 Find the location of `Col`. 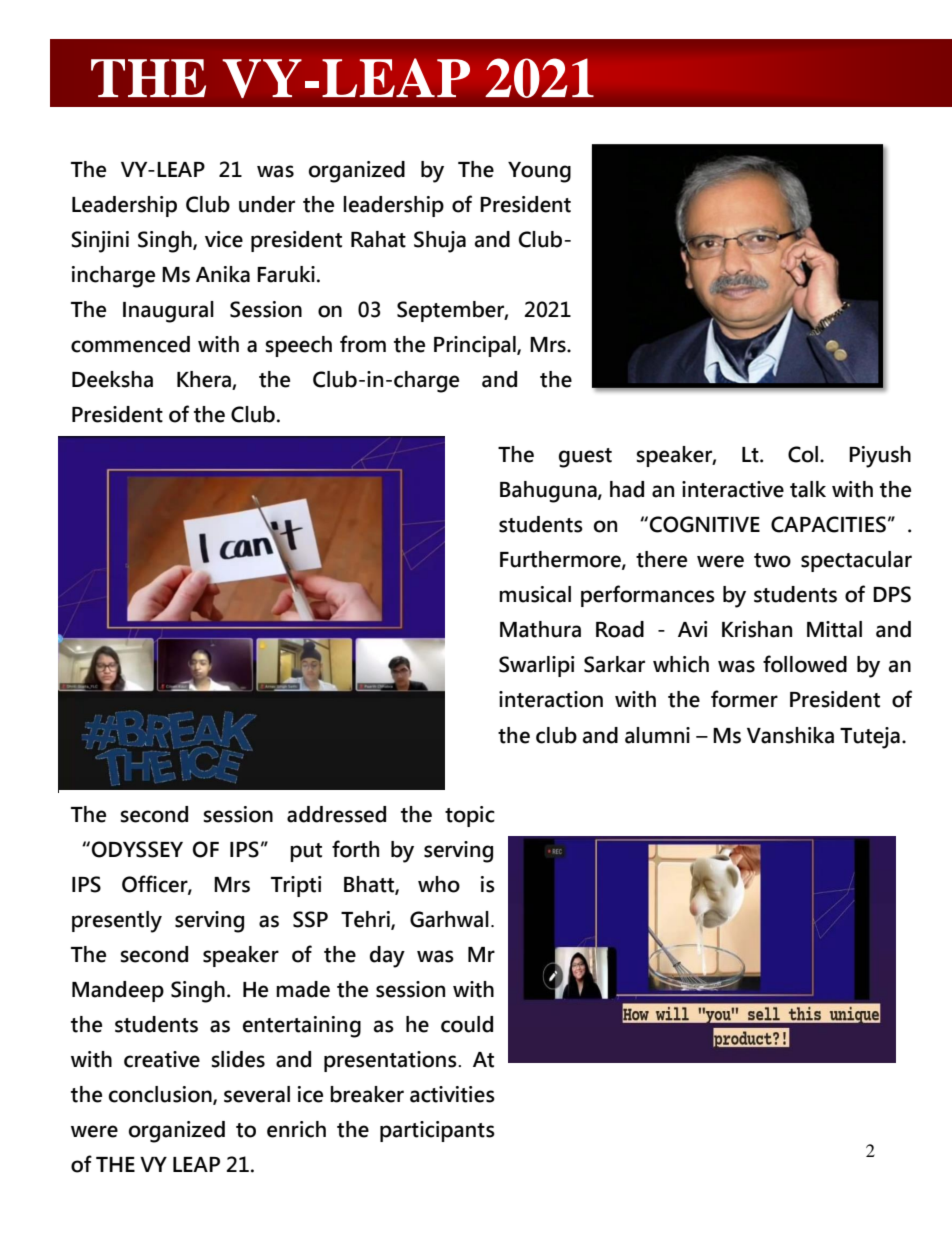

Col is located at coordinates (803, 454).
